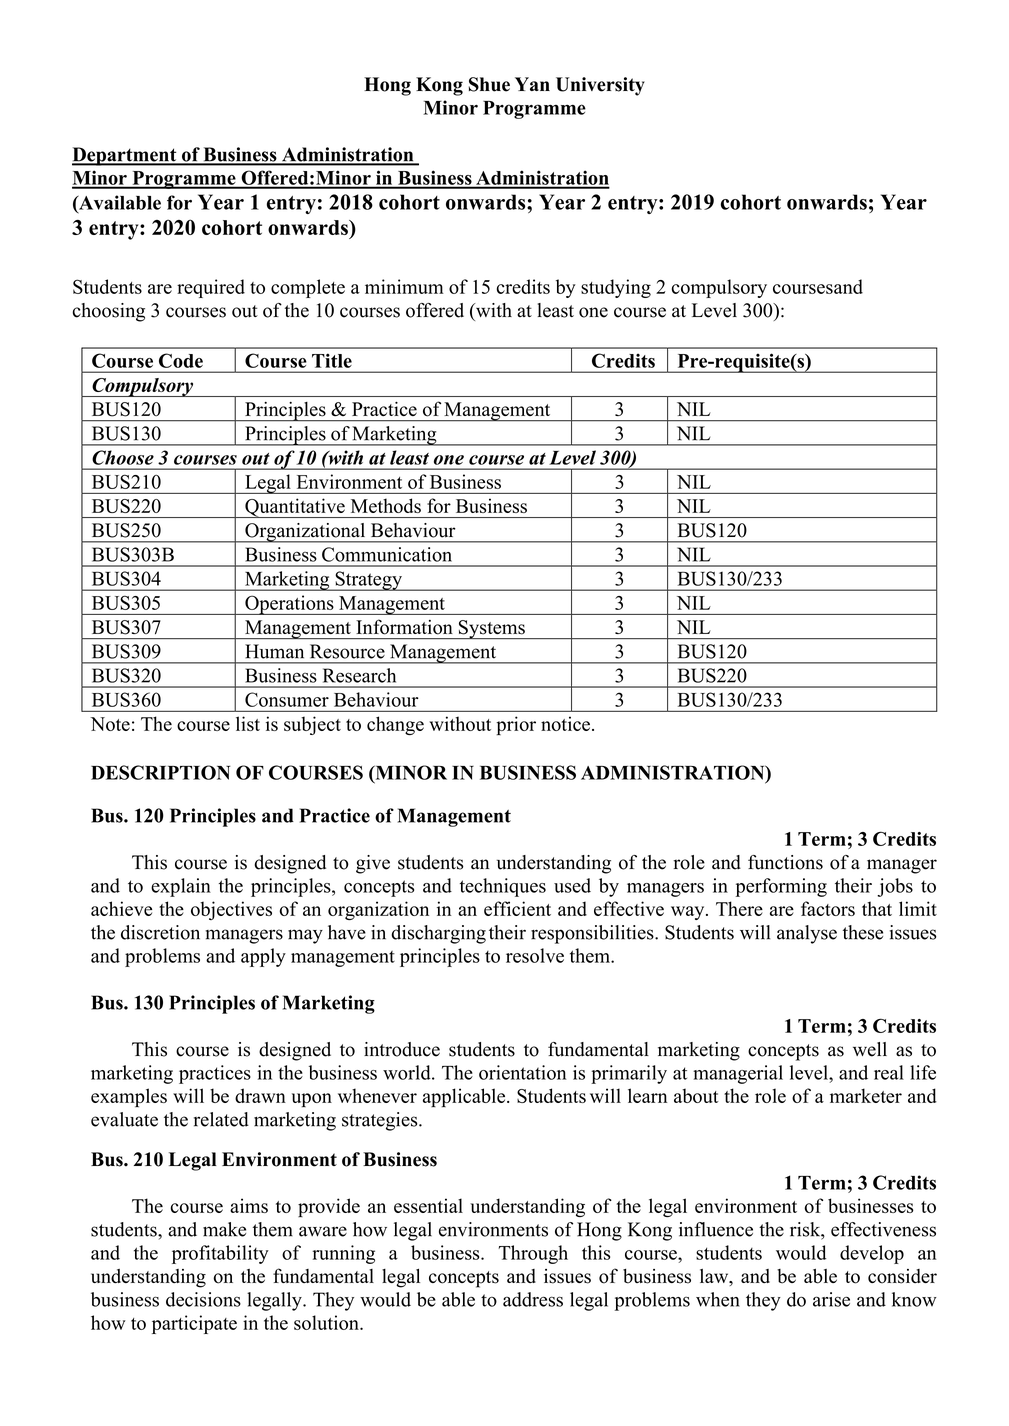 The width and height of the screenshot is (1009, 1426). I want to click on decisions, so click(203, 1299).
